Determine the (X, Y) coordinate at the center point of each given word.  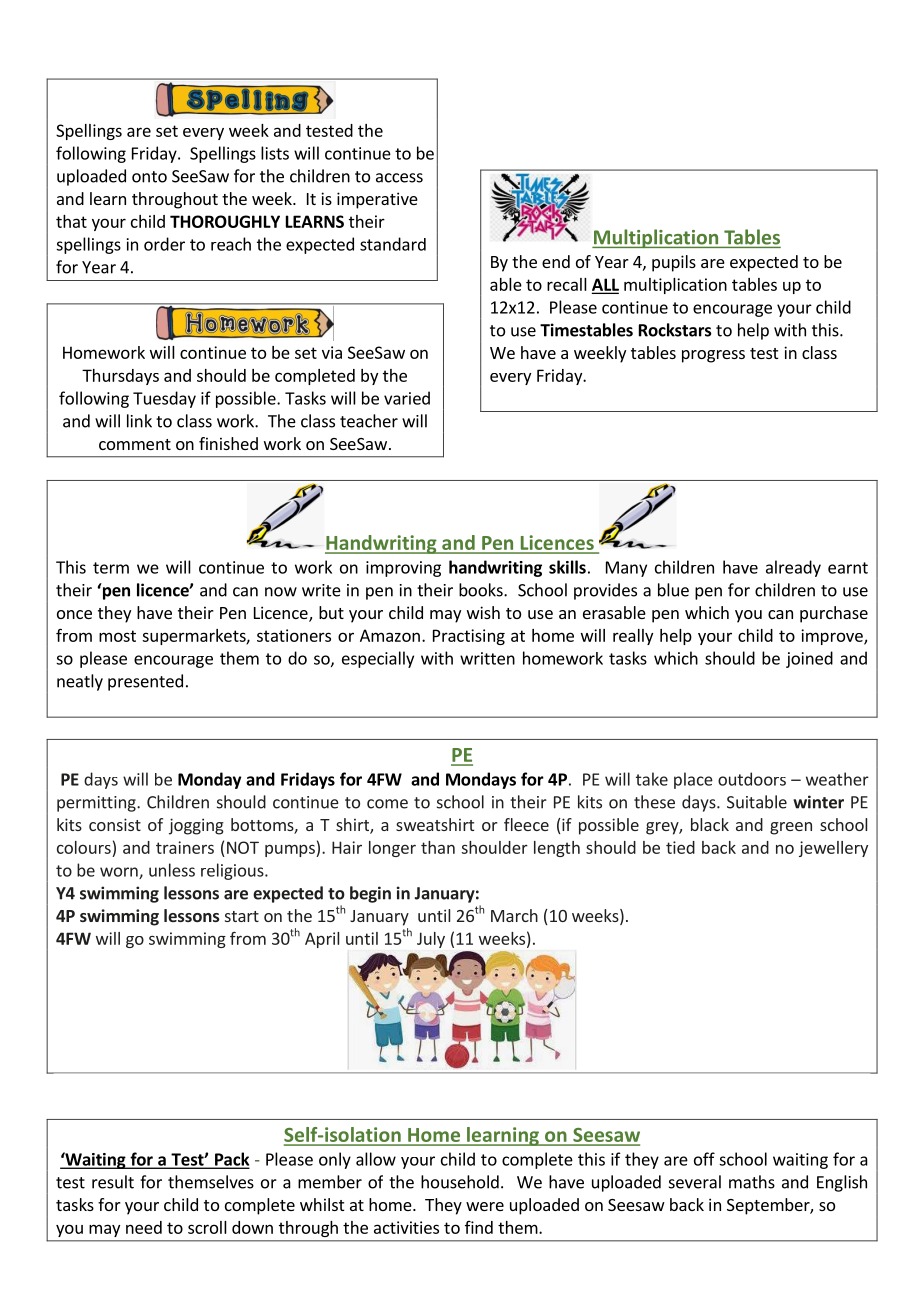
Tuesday (164, 399)
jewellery (833, 849)
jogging (196, 826)
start (242, 916)
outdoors (752, 779)
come (387, 804)
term (111, 568)
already (793, 568)
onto (149, 177)
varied (407, 398)
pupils (674, 263)
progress (713, 356)
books (482, 590)
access (399, 178)
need (144, 1227)
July (431, 940)
